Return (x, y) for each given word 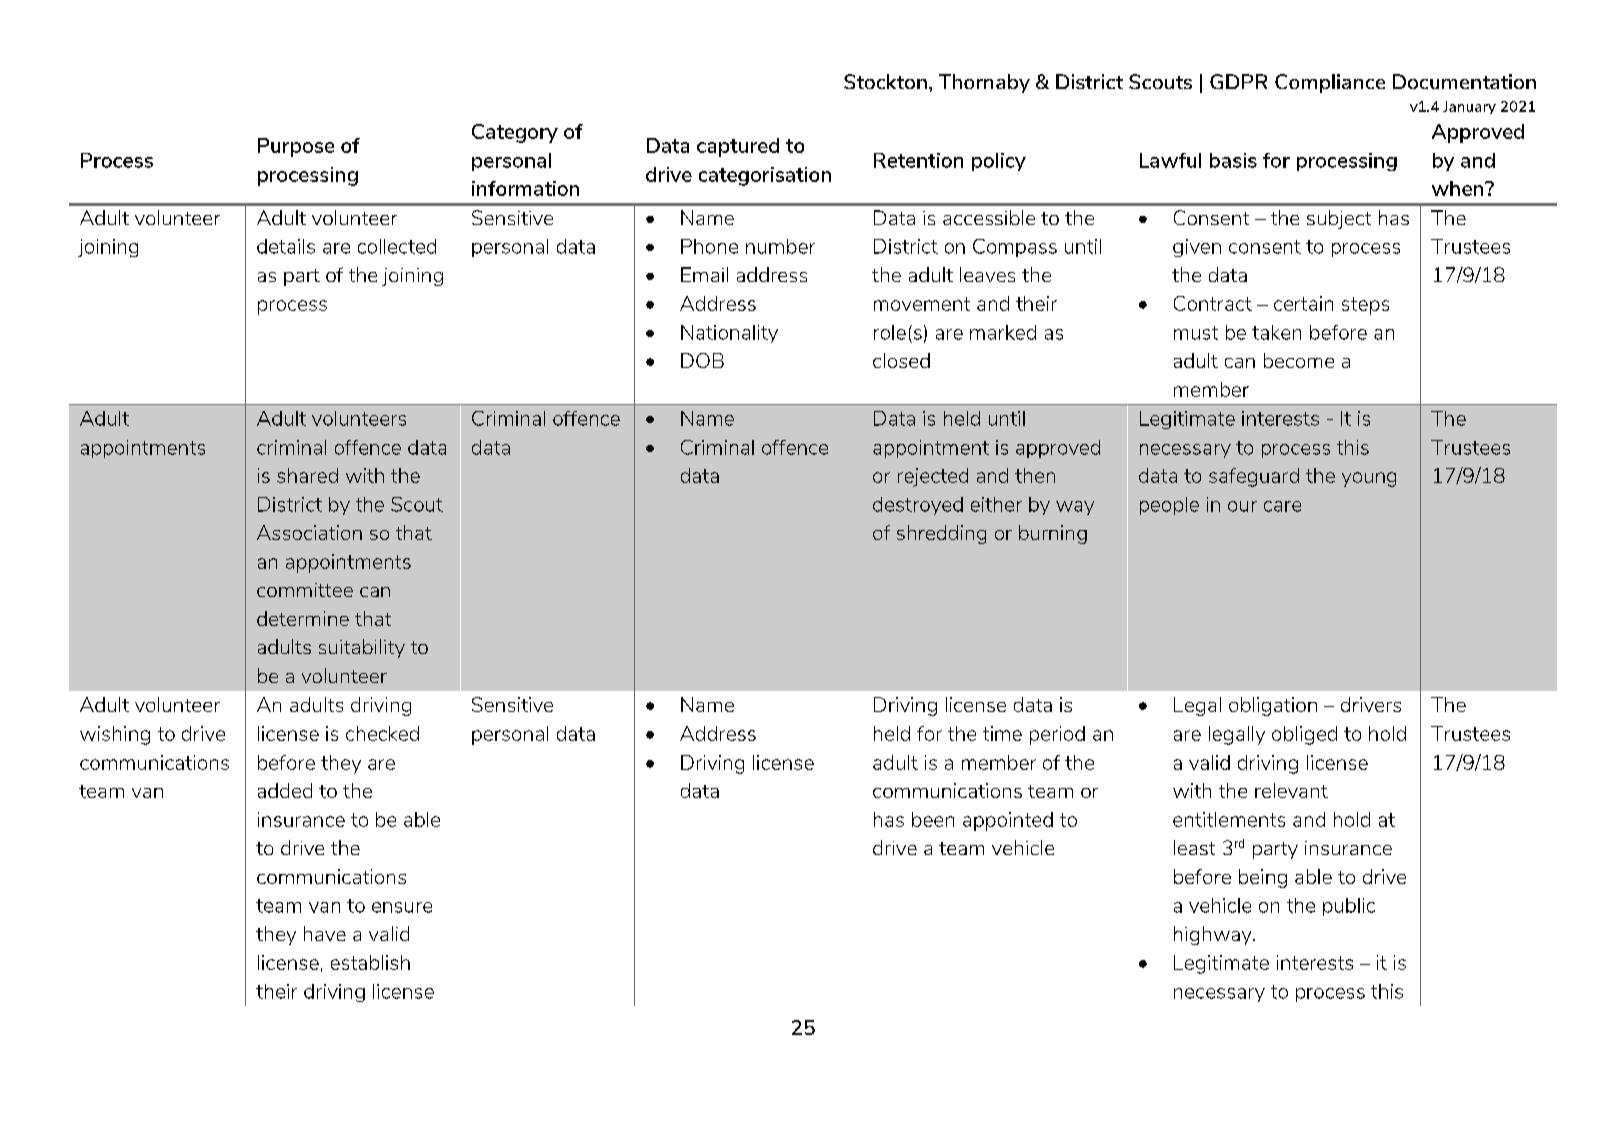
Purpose (296, 147)
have (325, 933)
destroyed (918, 506)
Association (309, 532)
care (1282, 506)
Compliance (1330, 83)
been (933, 819)
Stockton (885, 81)
